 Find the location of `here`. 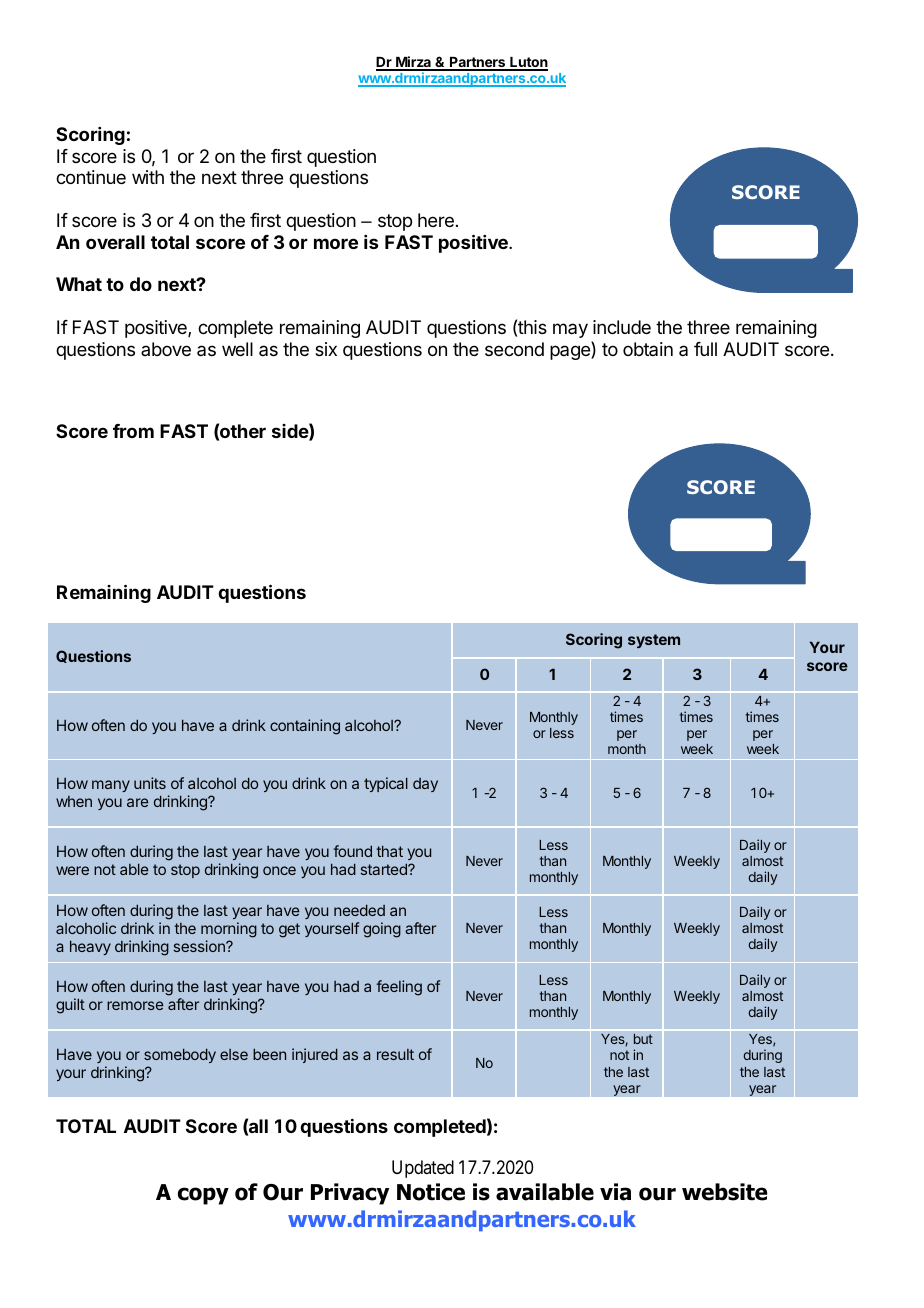

here is located at coordinates (436, 220).
